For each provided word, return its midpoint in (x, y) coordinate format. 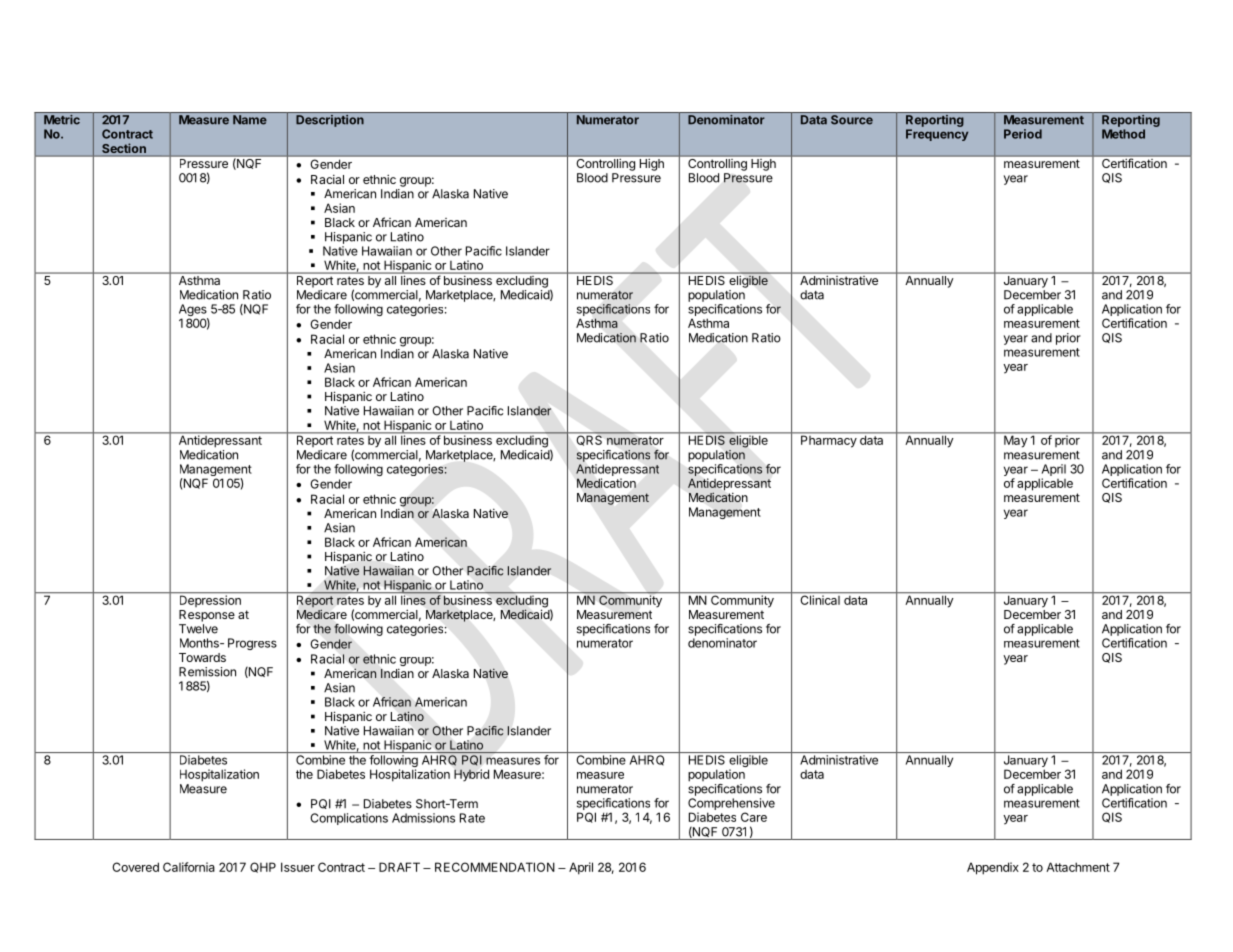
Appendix (993, 868)
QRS (589, 439)
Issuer (298, 867)
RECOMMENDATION (495, 867)
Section (124, 149)
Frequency (937, 135)
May (1015, 440)
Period (1023, 134)
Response (207, 616)
